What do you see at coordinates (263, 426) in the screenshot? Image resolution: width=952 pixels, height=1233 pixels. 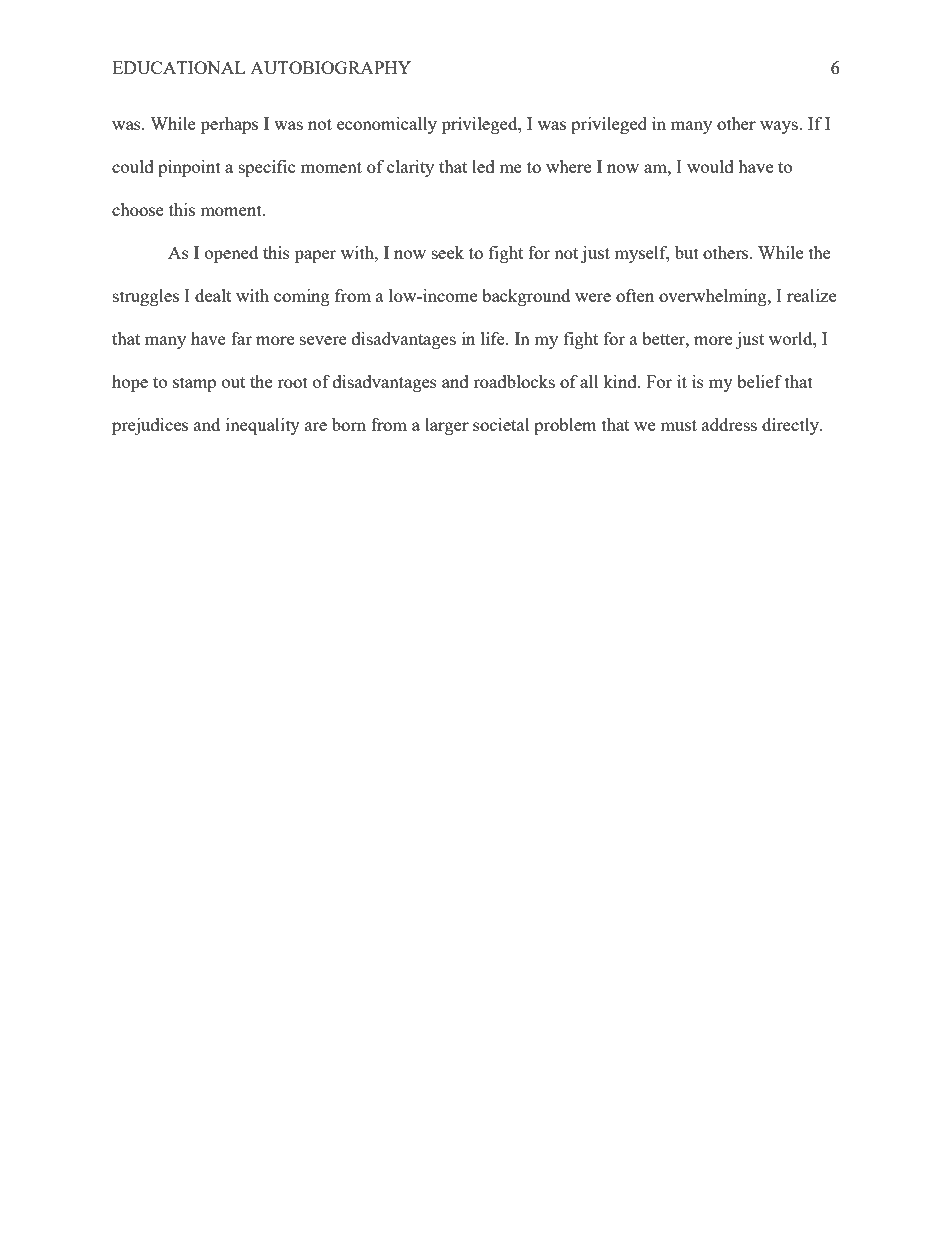 I see `inequality` at bounding box center [263, 426].
